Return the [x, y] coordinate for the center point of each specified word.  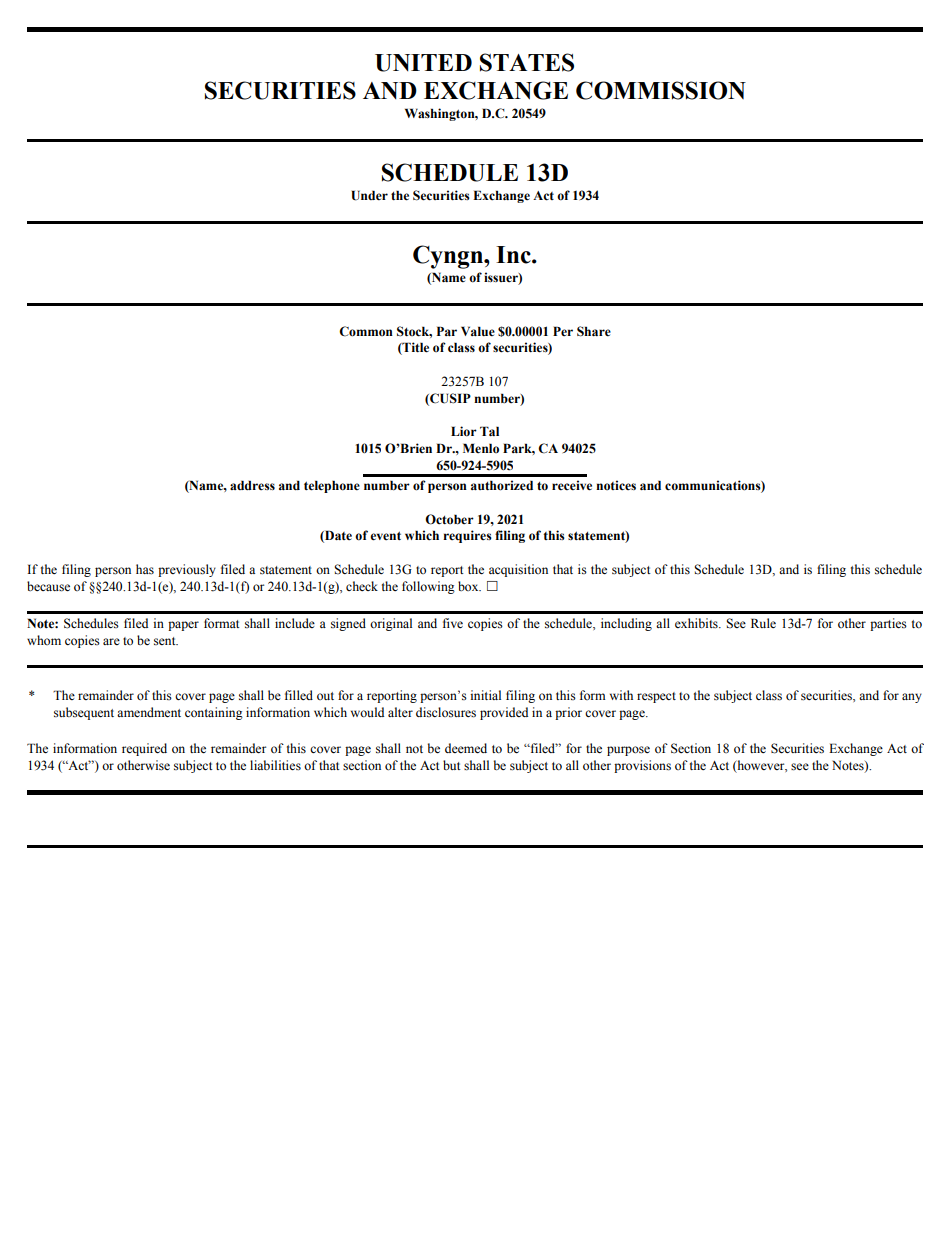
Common [366, 331]
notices [616, 485]
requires [467, 536]
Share [594, 331]
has [145, 569]
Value [478, 331]
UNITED [423, 63]
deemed [466, 748]
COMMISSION [661, 90]
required [144, 749]
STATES [527, 62]
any [912, 698]
